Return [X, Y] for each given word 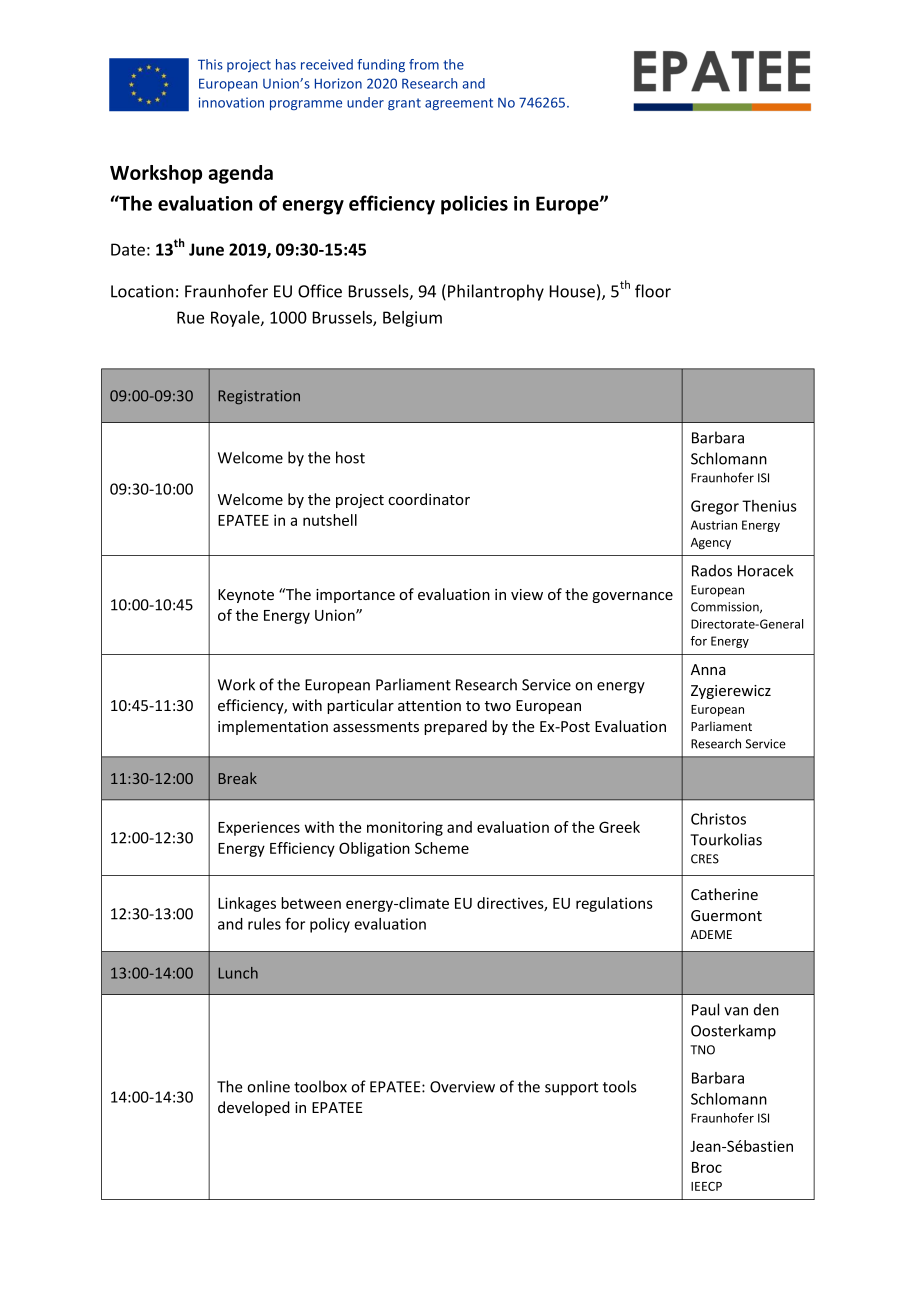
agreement [459, 104]
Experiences [259, 828]
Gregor [715, 507]
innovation [231, 102]
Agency [711, 544]
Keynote [246, 596]
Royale [236, 319]
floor [653, 291]
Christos [718, 819]
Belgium [412, 319]
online [268, 1086]
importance [355, 596]
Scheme [442, 848]
